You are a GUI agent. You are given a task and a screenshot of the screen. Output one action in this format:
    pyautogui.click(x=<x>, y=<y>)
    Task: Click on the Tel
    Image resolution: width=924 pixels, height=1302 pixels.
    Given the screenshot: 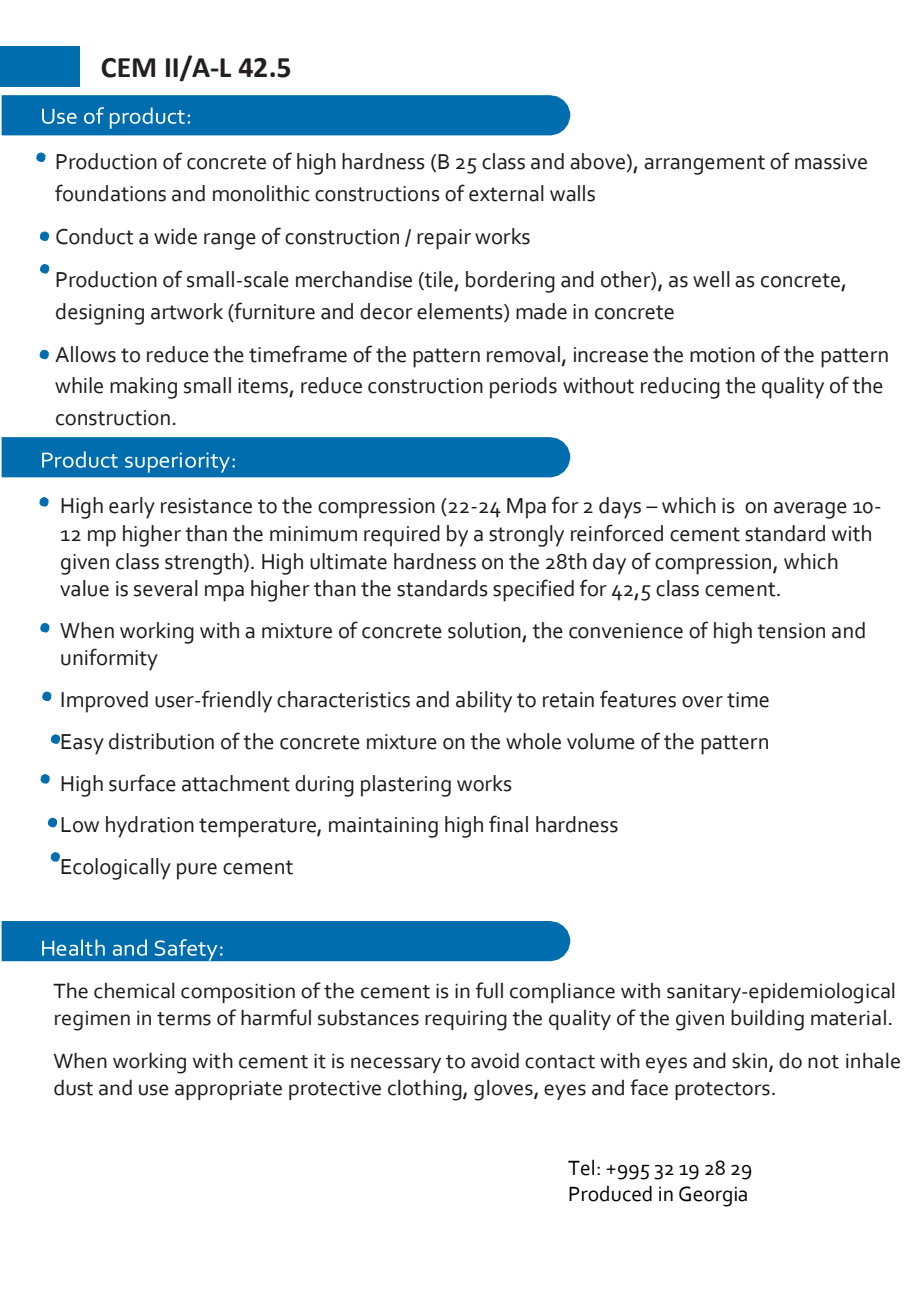 What is the action you would take?
    pyautogui.click(x=581, y=1167)
